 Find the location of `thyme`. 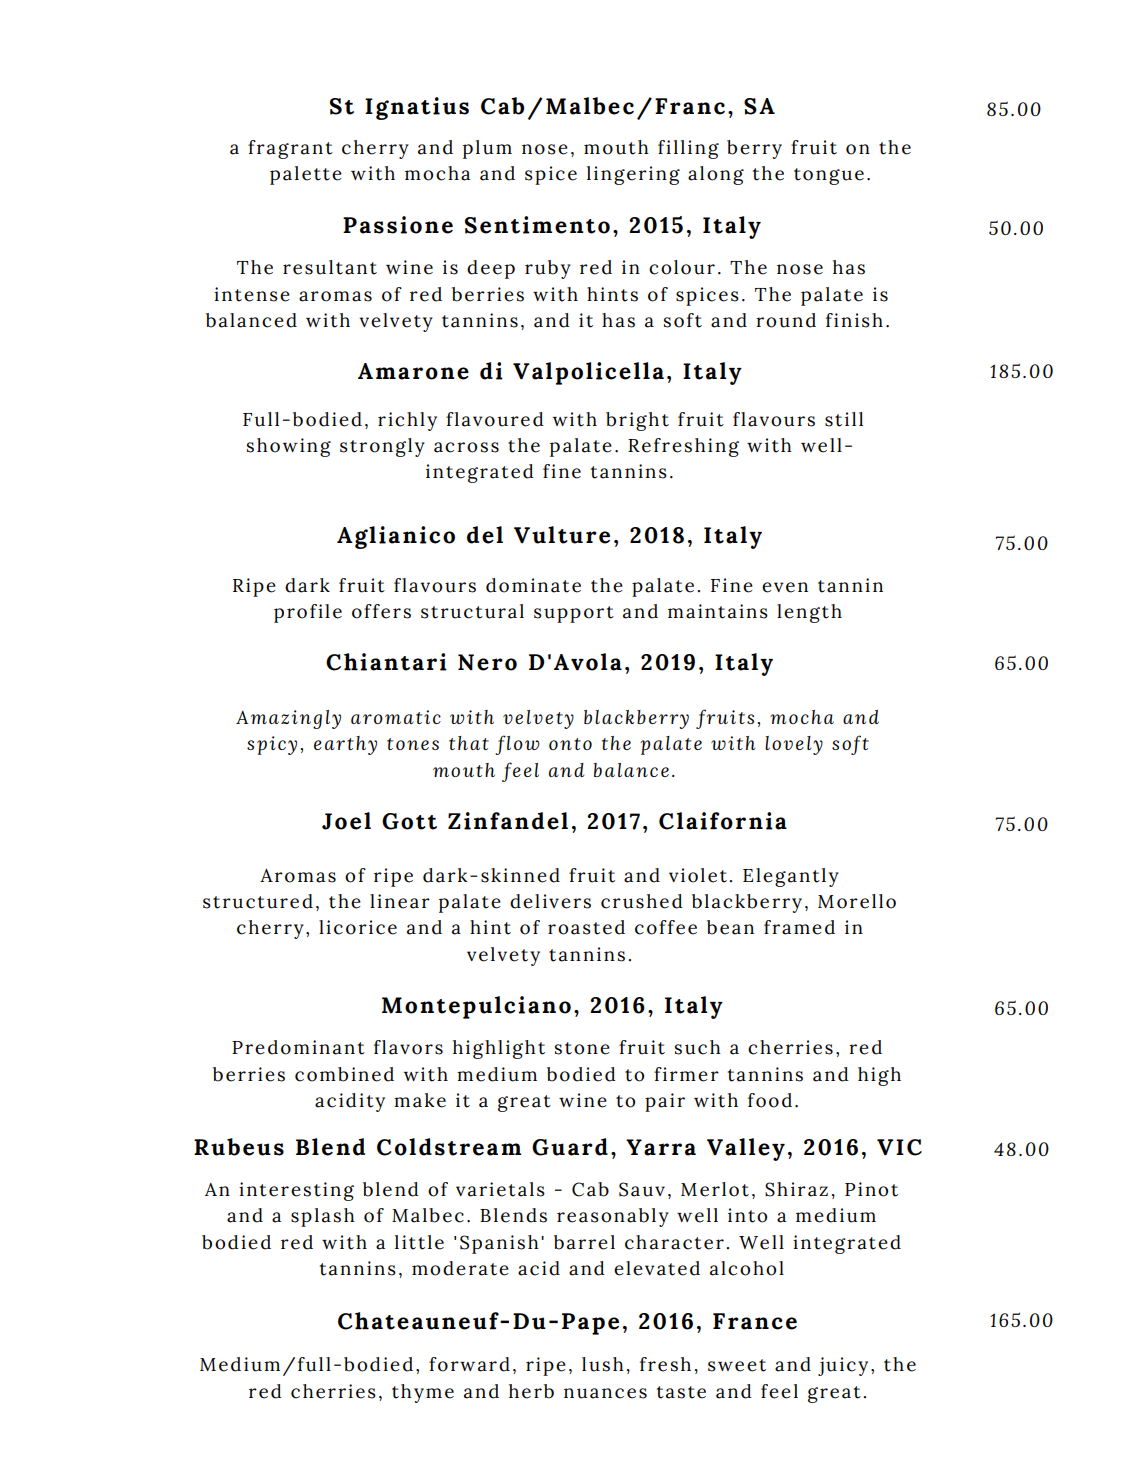

thyme is located at coordinates (423, 1393).
